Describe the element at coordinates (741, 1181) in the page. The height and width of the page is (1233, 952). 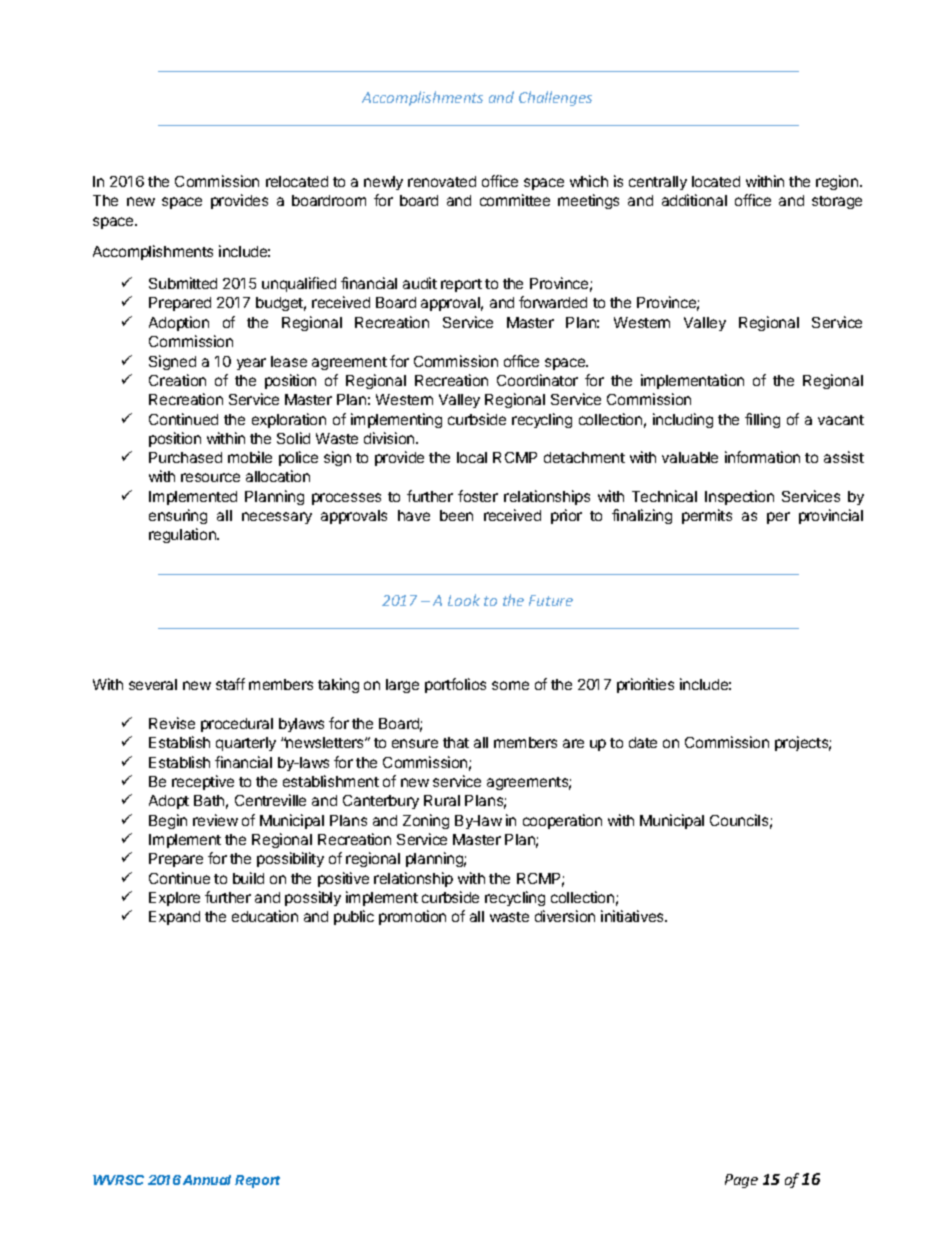
I see `Page` at that location.
